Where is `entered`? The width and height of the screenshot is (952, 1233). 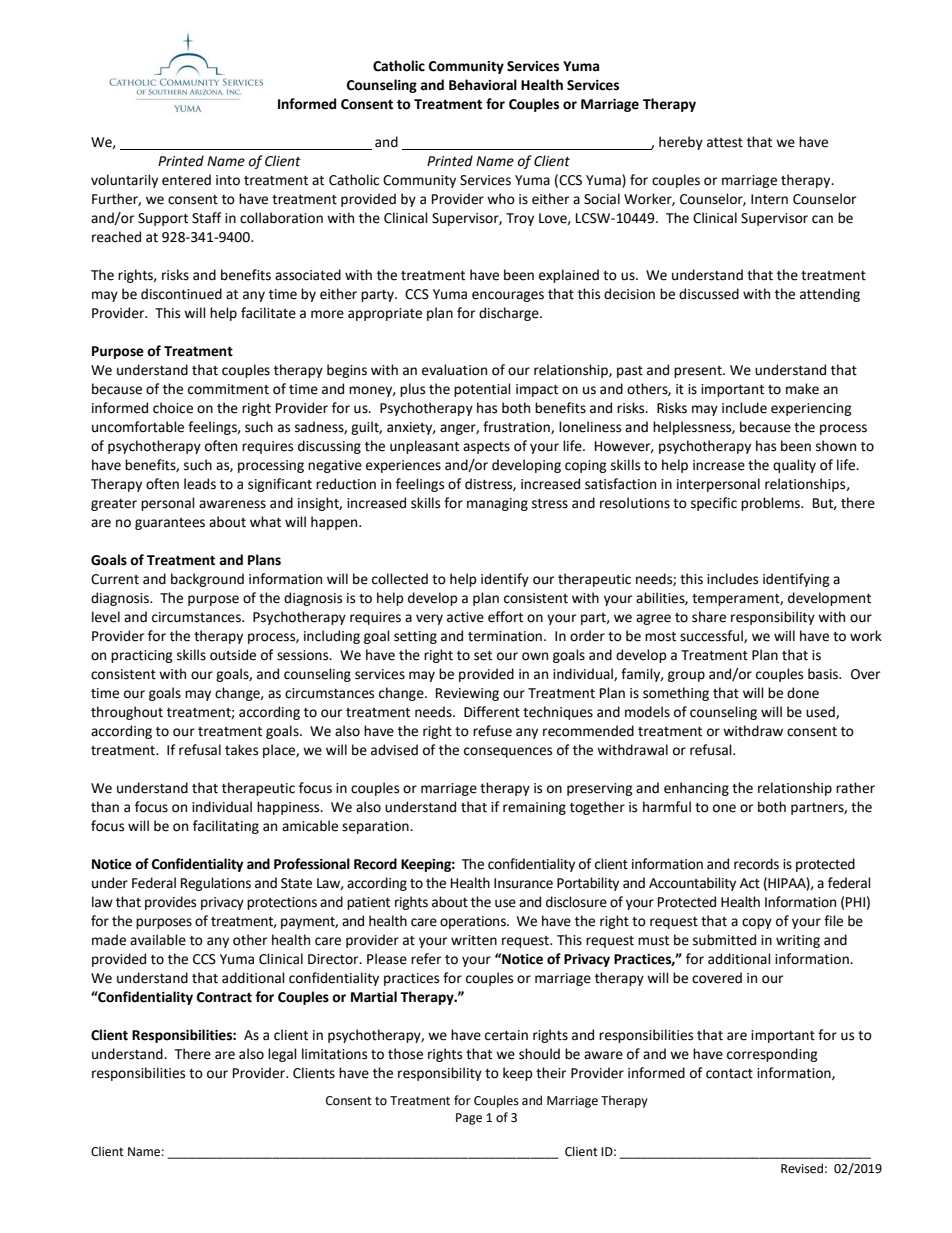
entered is located at coordinates (186, 180).
